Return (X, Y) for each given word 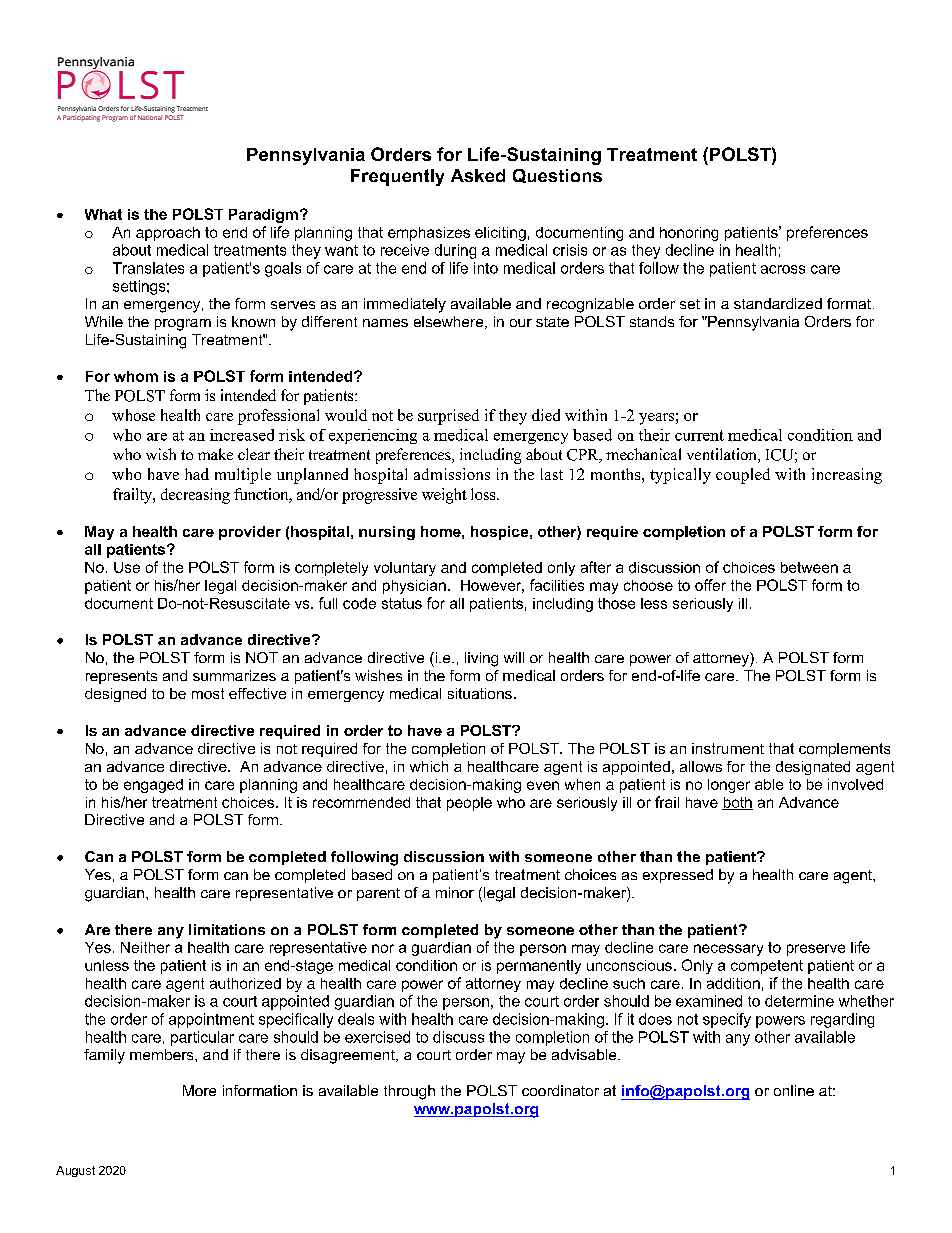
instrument (728, 748)
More (199, 1090)
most (208, 693)
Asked (478, 175)
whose (133, 415)
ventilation (723, 455)
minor (455, 892)
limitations (227, 929)
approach (168, 234)
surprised (448, 417)
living (481, 659)
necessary (728, 950)
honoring (689, 234)
